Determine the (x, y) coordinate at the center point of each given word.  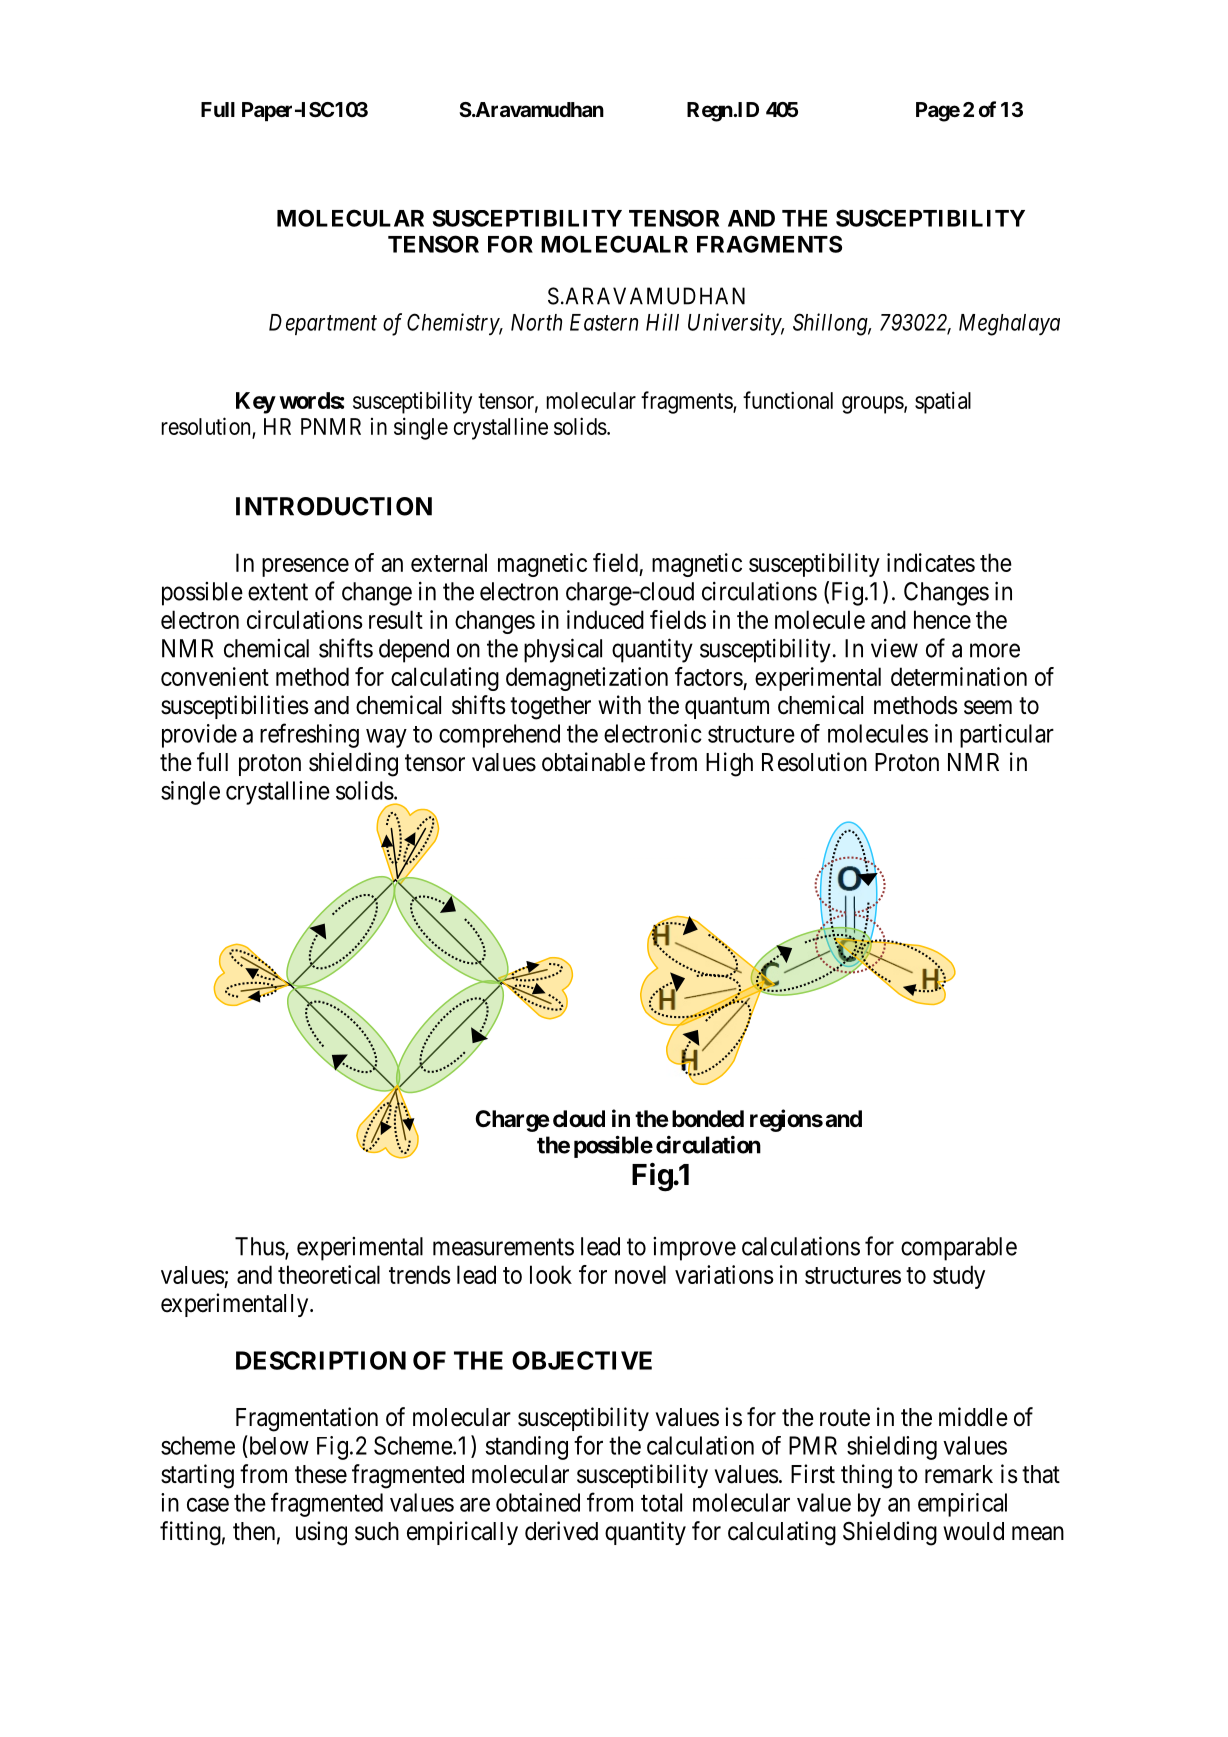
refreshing (309, 735)
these (321, 1474)
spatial (943, 402)
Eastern (604, 322)
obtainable (593, 762)
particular (1007, 736)
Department (323, 324)
